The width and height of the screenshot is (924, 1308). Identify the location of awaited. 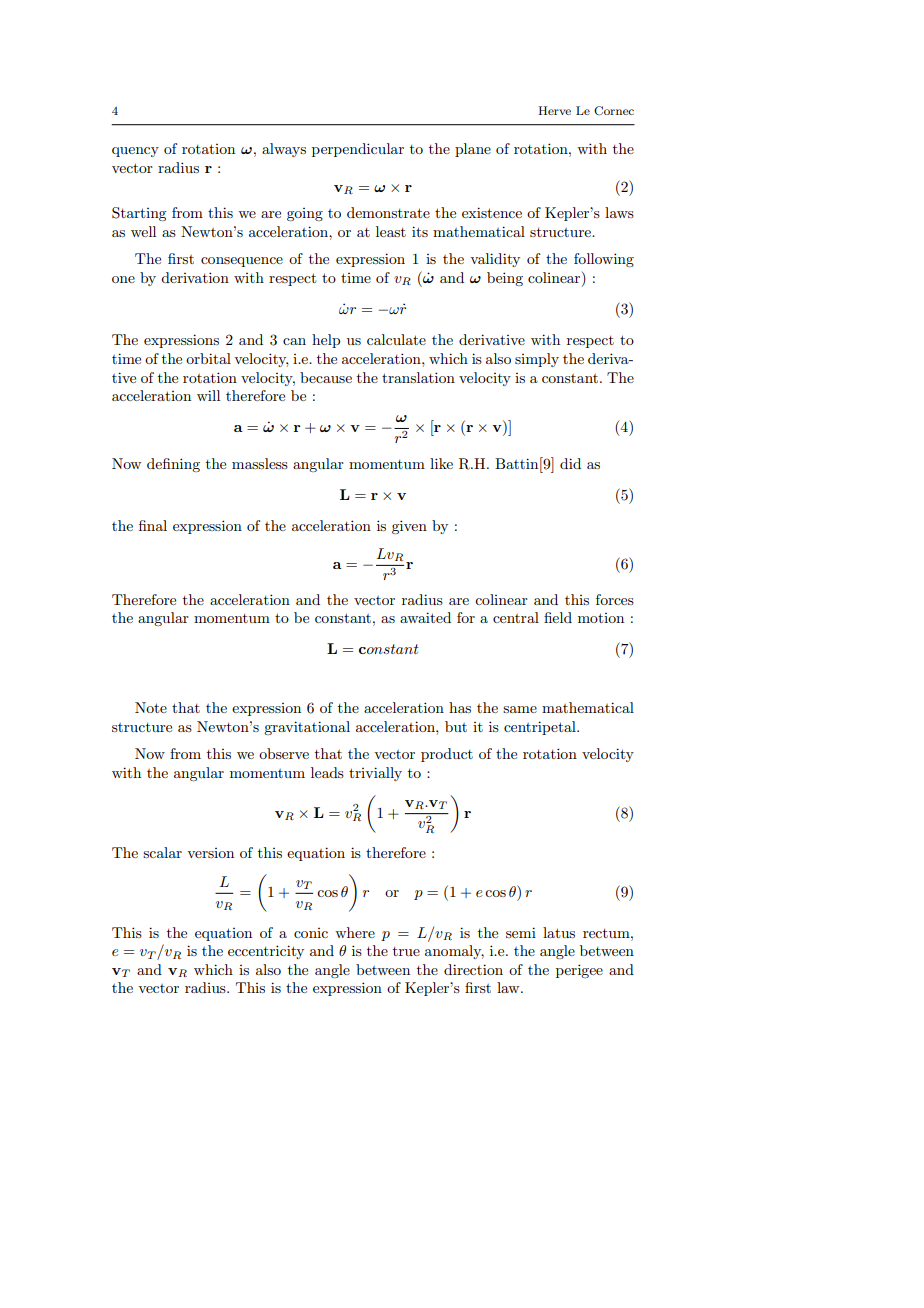
(425, 617).
